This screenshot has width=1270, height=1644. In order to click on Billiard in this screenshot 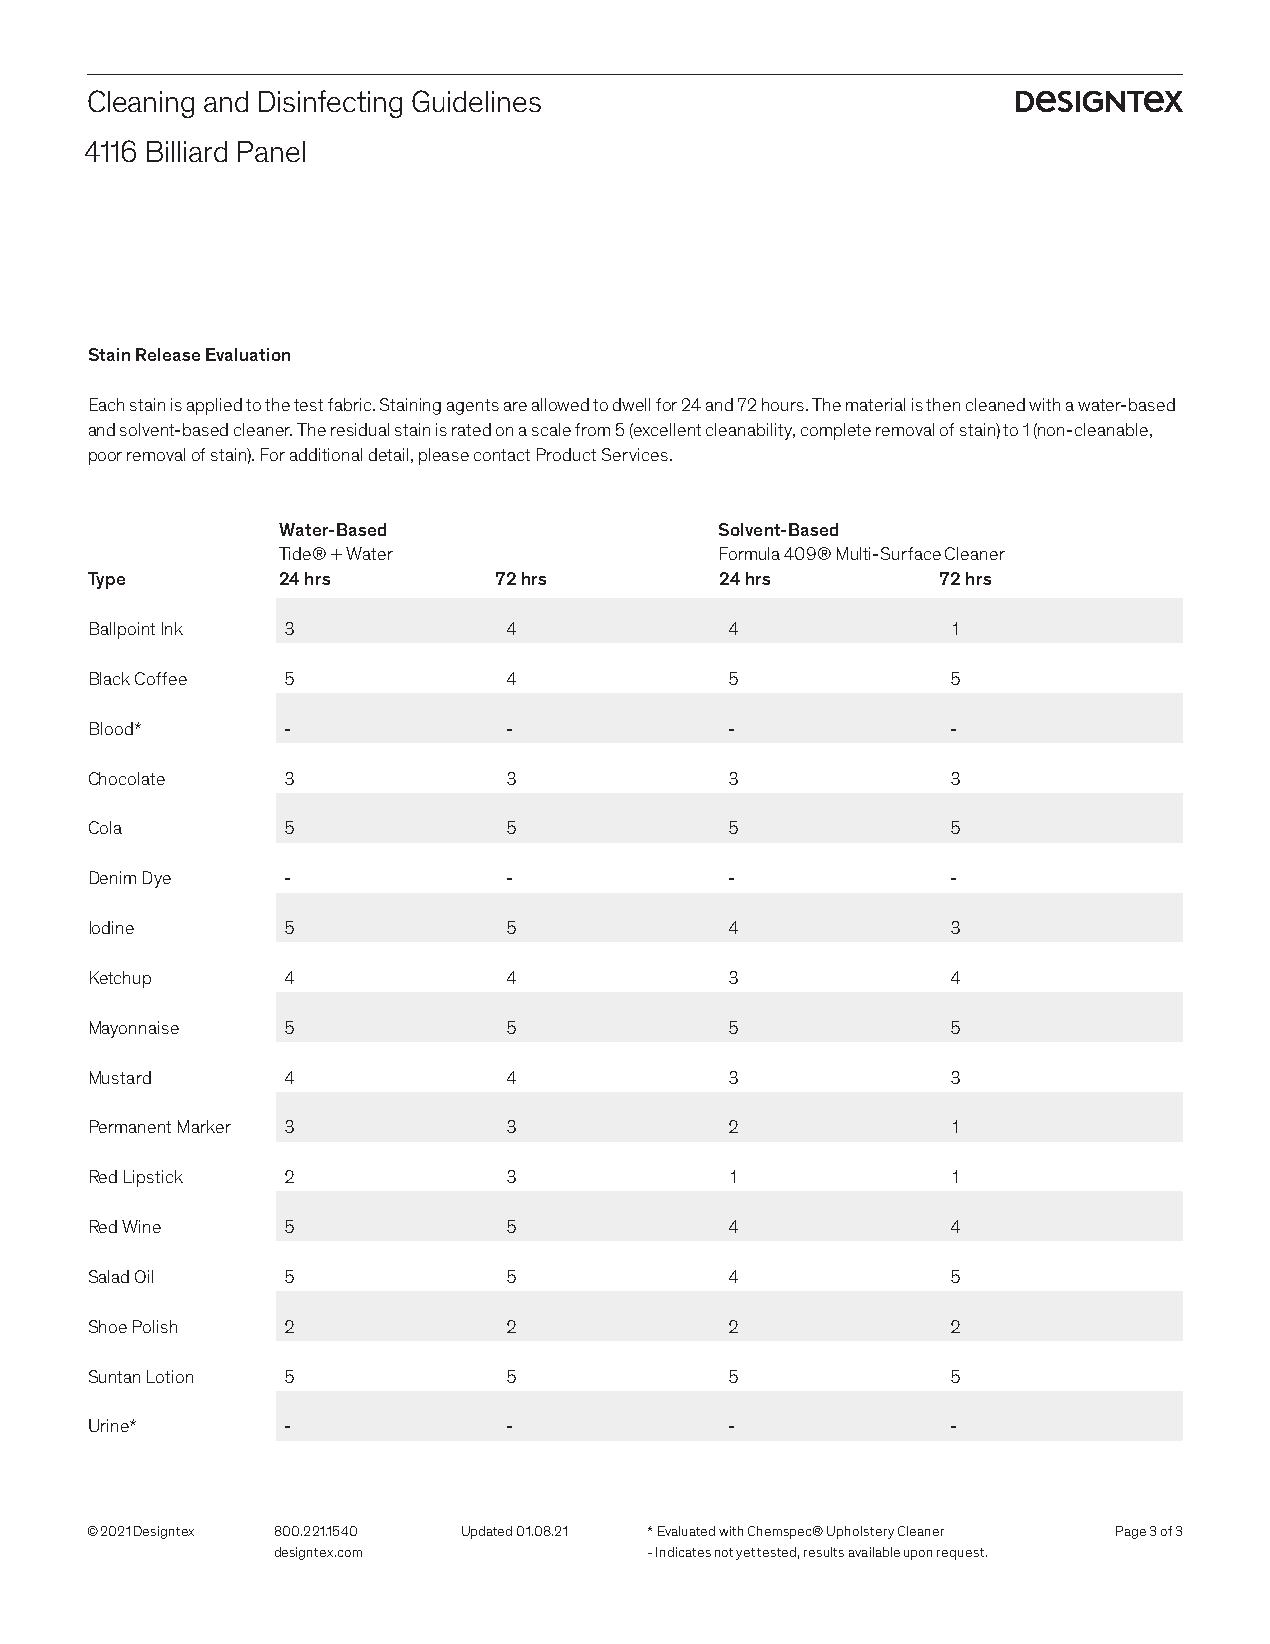, I will do `click(187, 151)`.
